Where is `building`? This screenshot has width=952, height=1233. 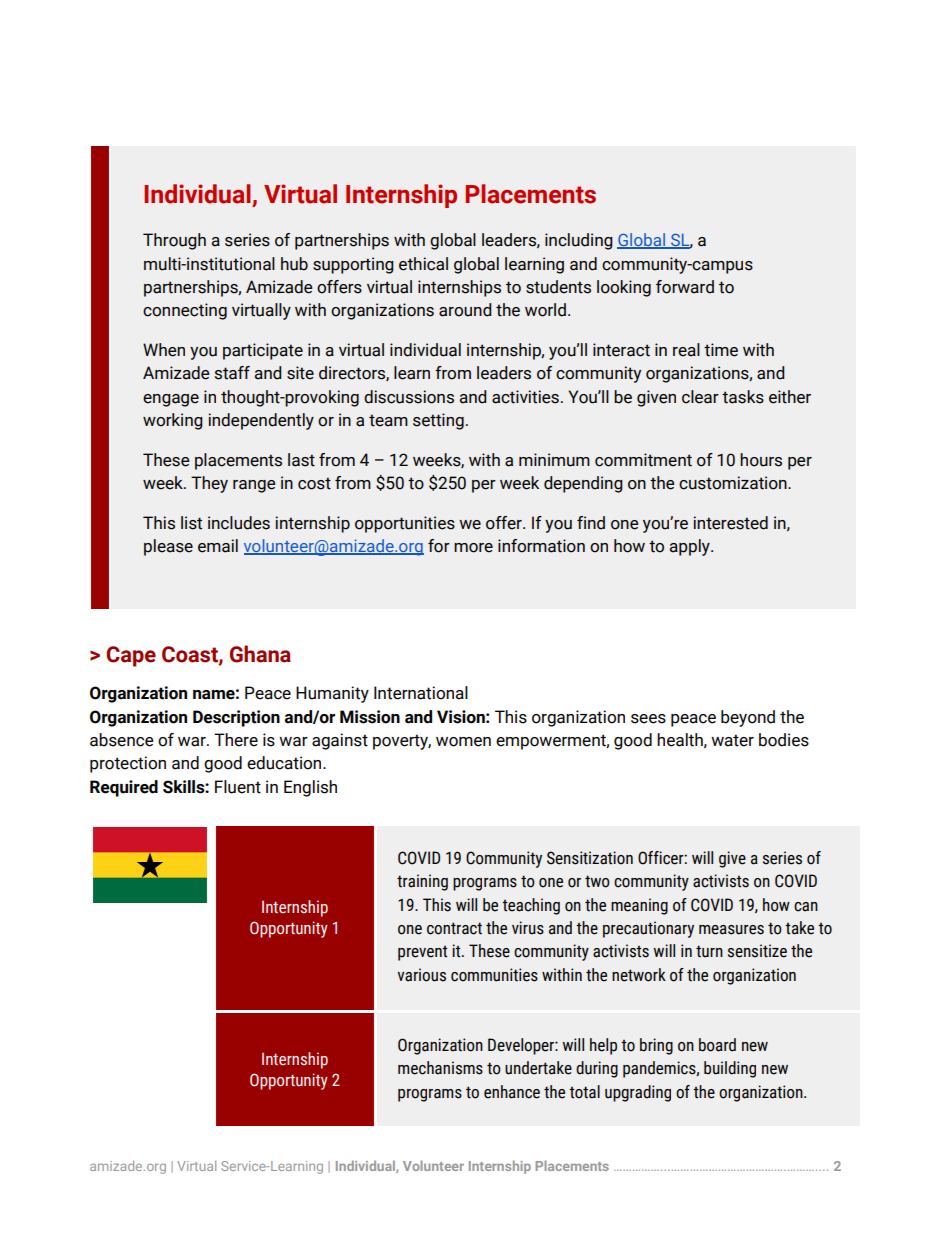 building is located at coordinates (730, 1069).
